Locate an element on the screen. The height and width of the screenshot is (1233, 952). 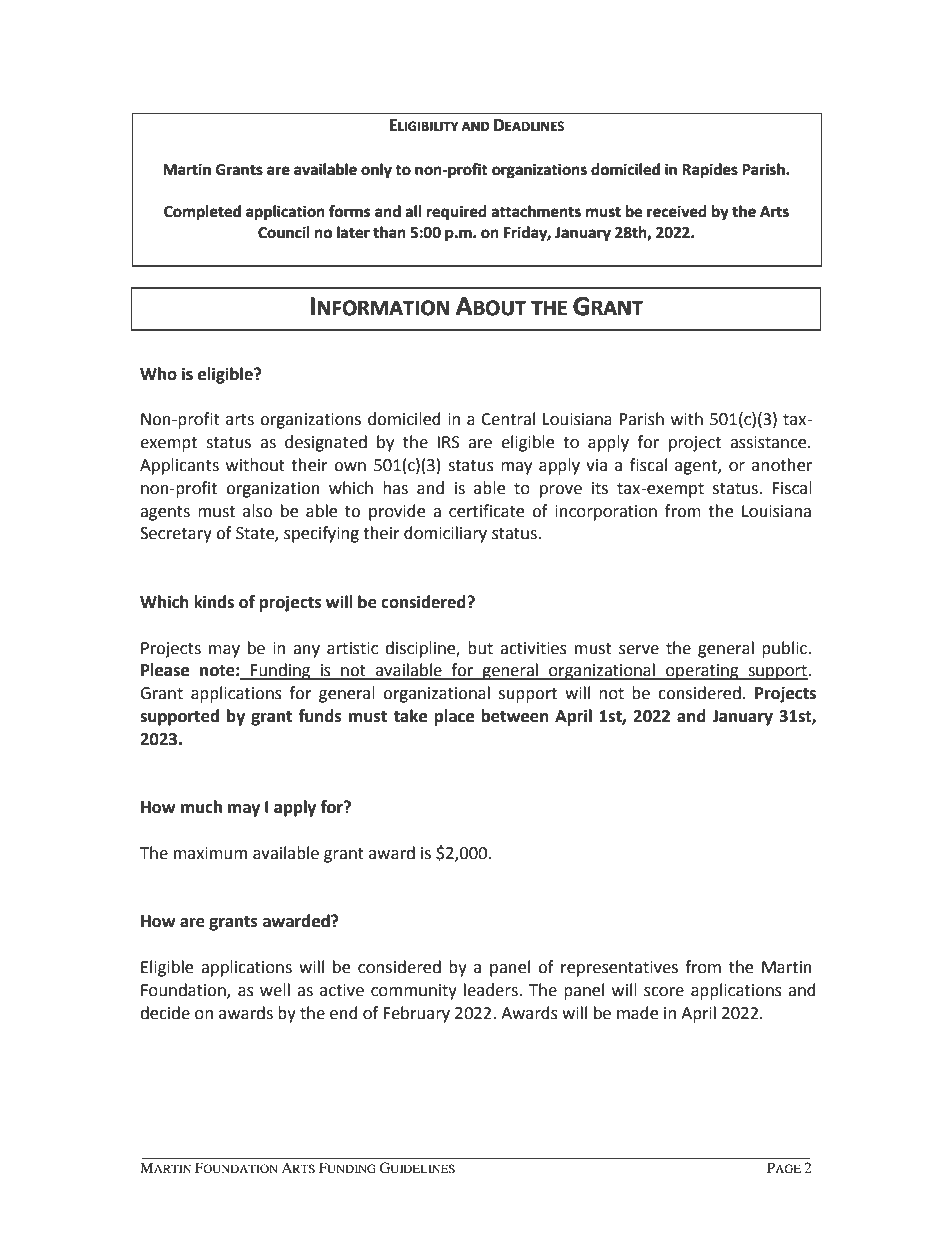
operating is located at coordinates (702, 672).
